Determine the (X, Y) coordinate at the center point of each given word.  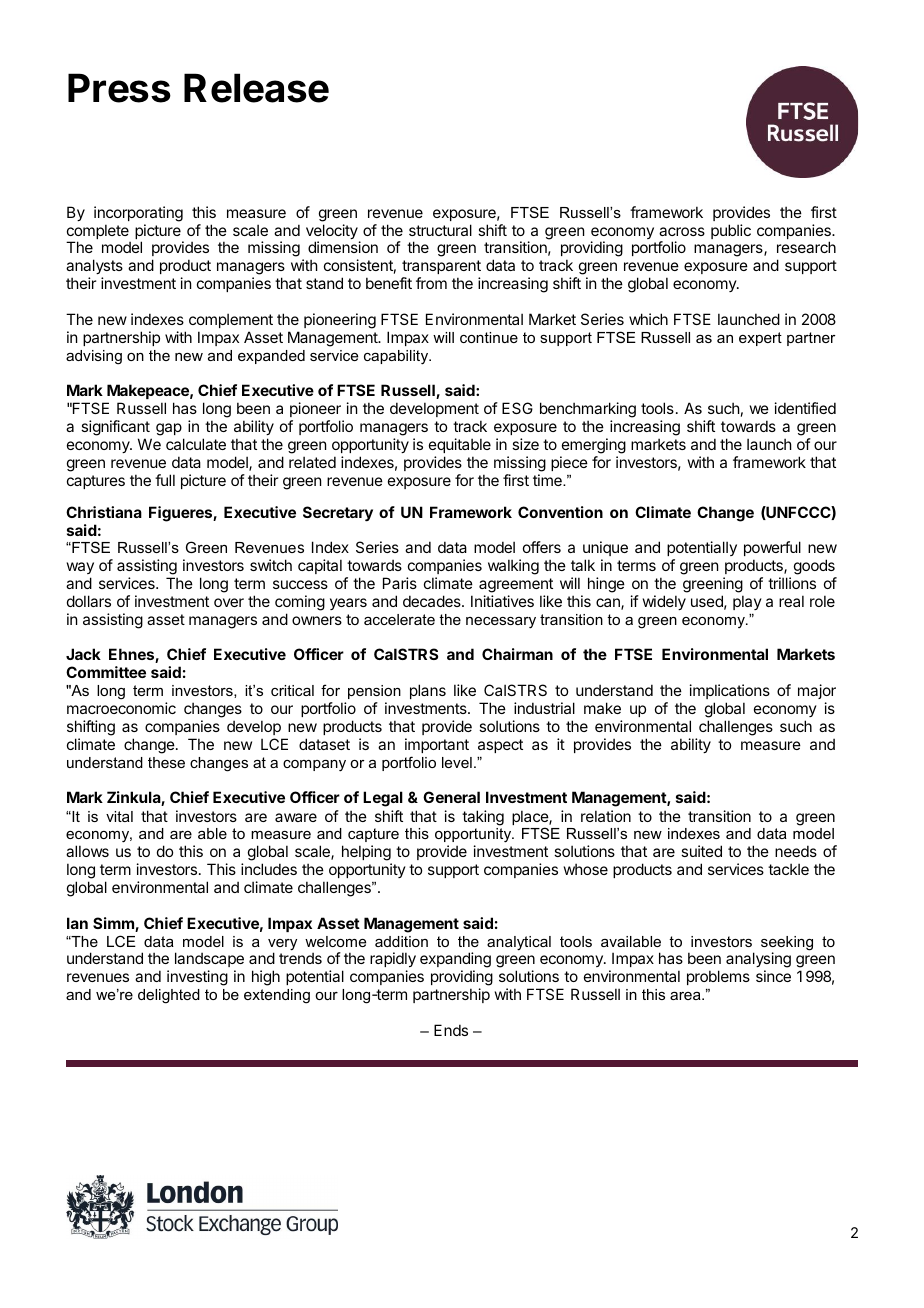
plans (428, 691)
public (731, 231)
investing (197, 978)
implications (730, 693)
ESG (517, 408)
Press (119, 88)
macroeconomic (121, 708)
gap (169, 429)
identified (805, 408)
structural (440, 230)
